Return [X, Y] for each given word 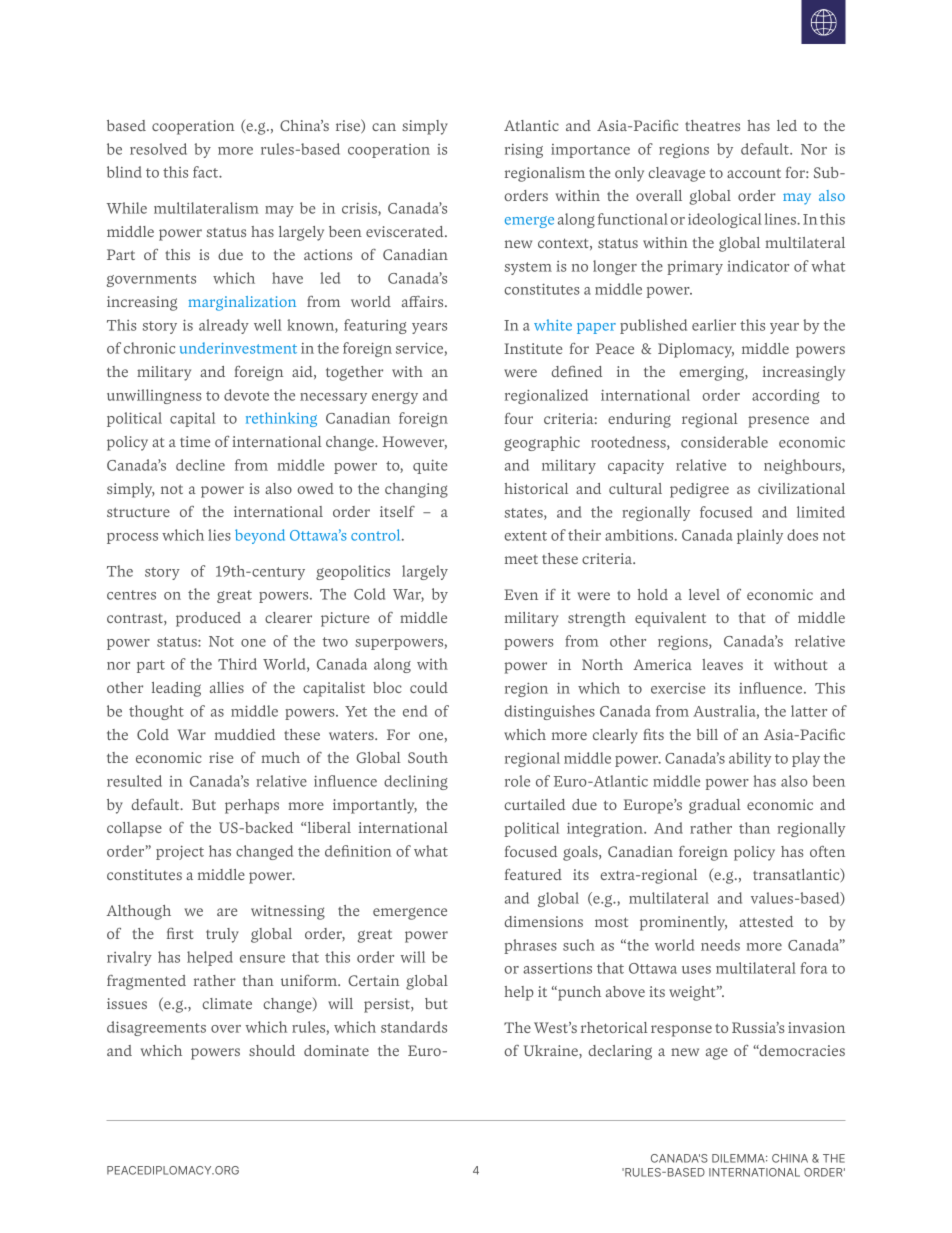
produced [208, 619]
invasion [816, 1027]
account [754, 173]
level [704, 594]
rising [524, 151]
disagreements [156, 1028]
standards [414, 1027]
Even [521, 594]
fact [207, 172]
